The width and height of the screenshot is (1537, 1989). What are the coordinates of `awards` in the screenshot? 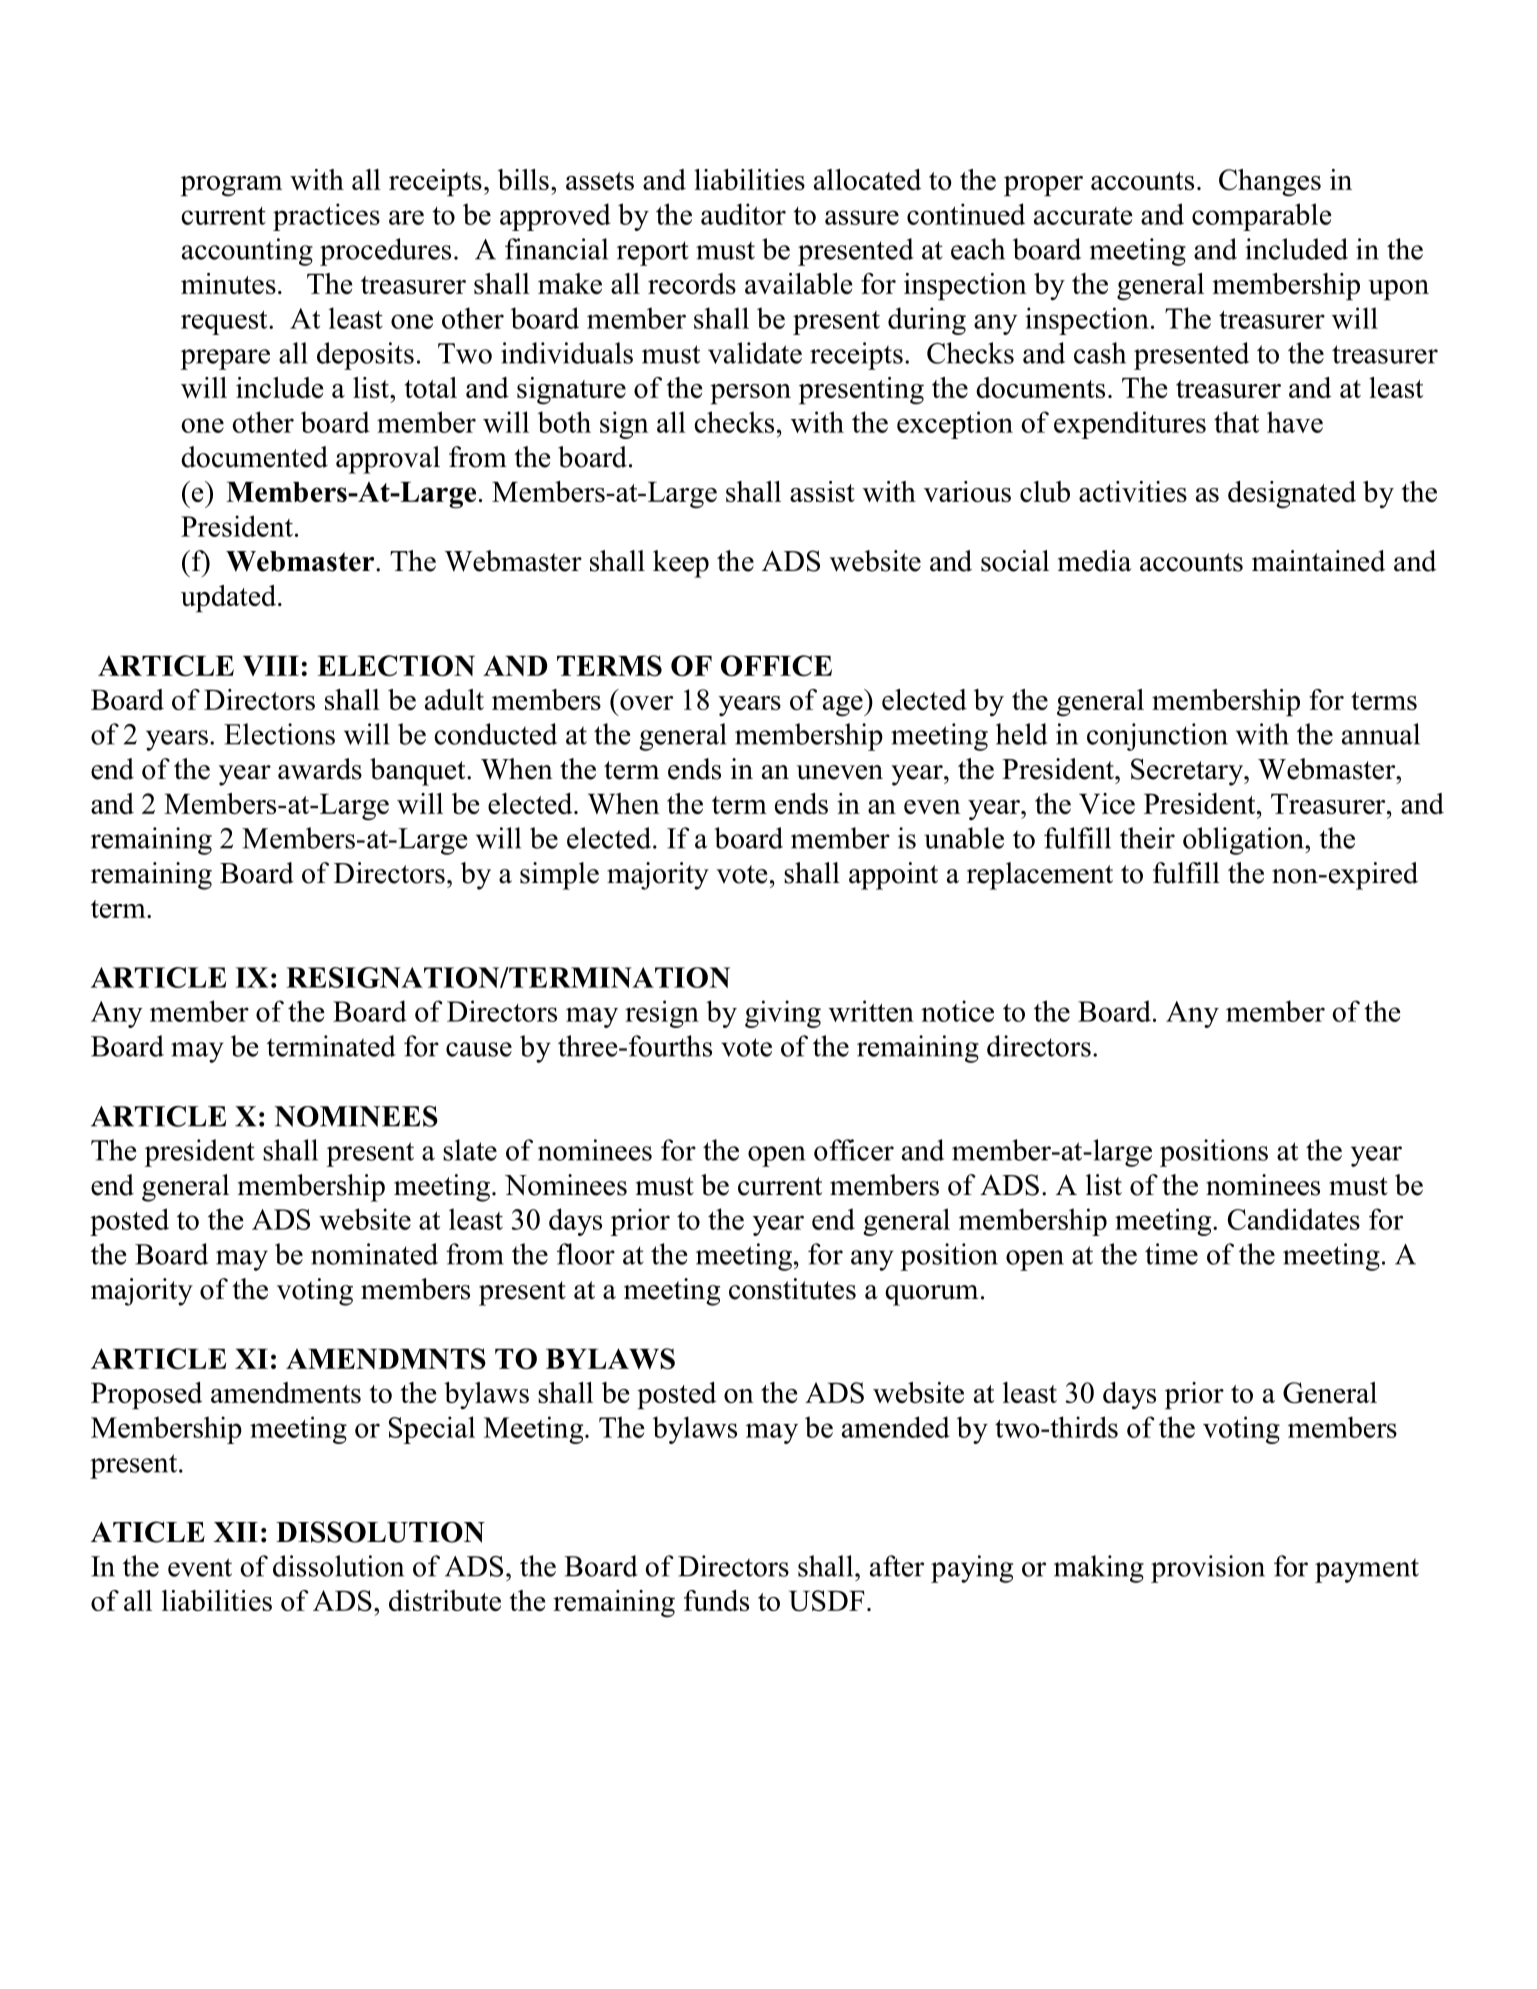 It's located at (320, 769).
